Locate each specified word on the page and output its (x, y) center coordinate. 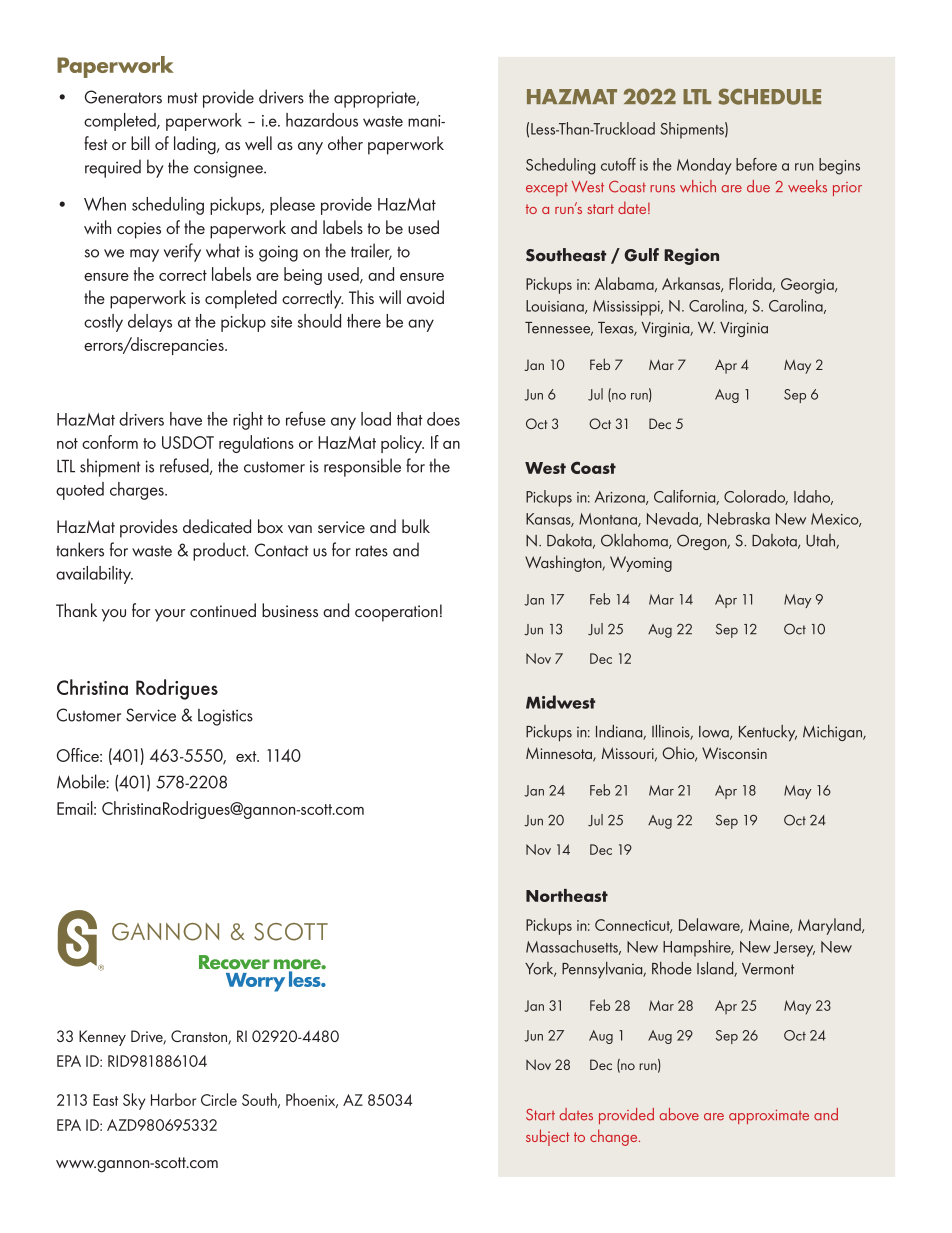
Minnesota (560, 754)
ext (247, 756)
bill (140, 143)
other (345, 143)
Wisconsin (734, 753)
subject (548, 1137)
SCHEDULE (769, 96)
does (443, 419)
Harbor (173, 1099)
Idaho (813, 497)
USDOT (188, 442)
